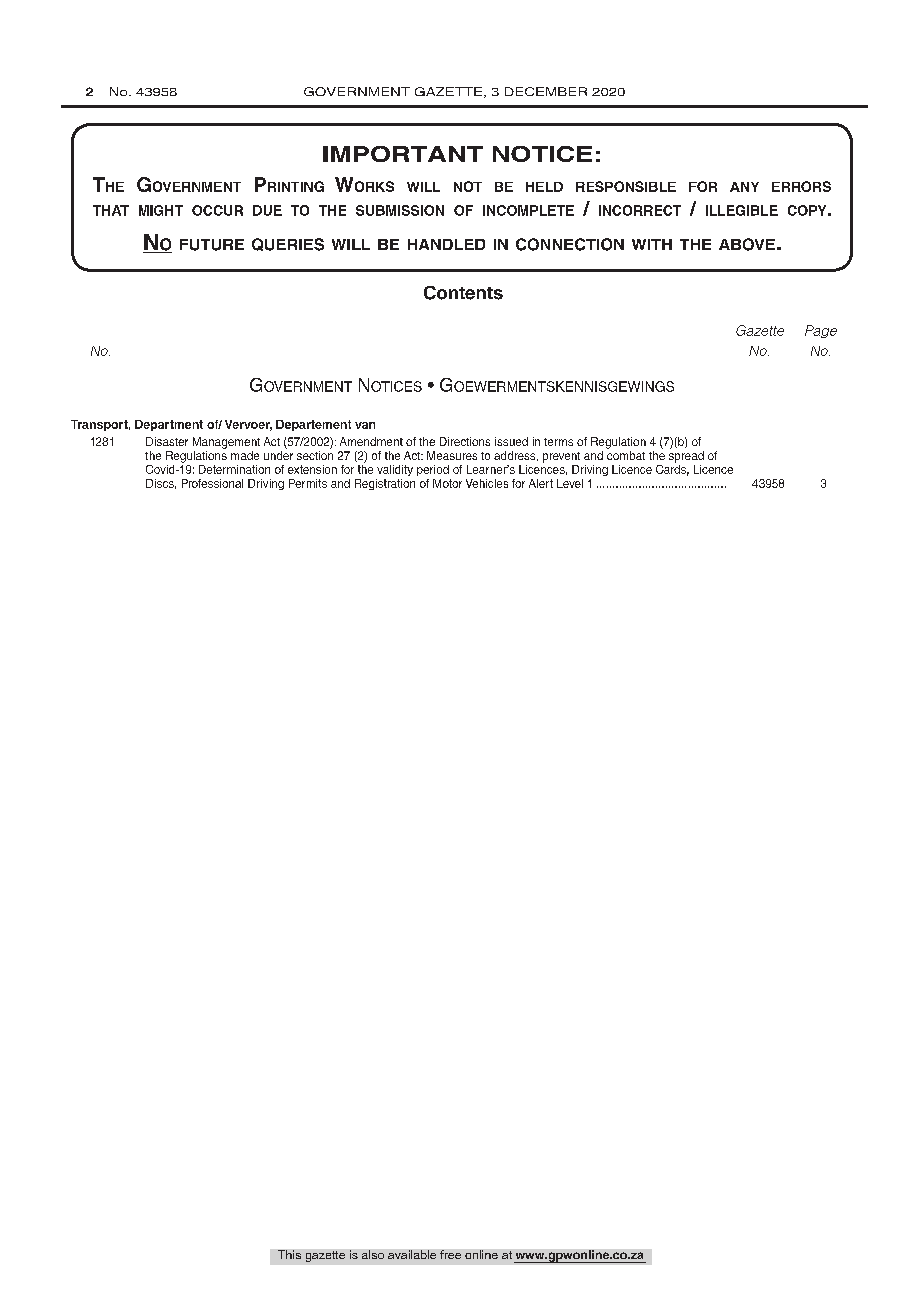  Describe the element at coordinates (450, 1254) in the screenshot. I see `free` at that location.
